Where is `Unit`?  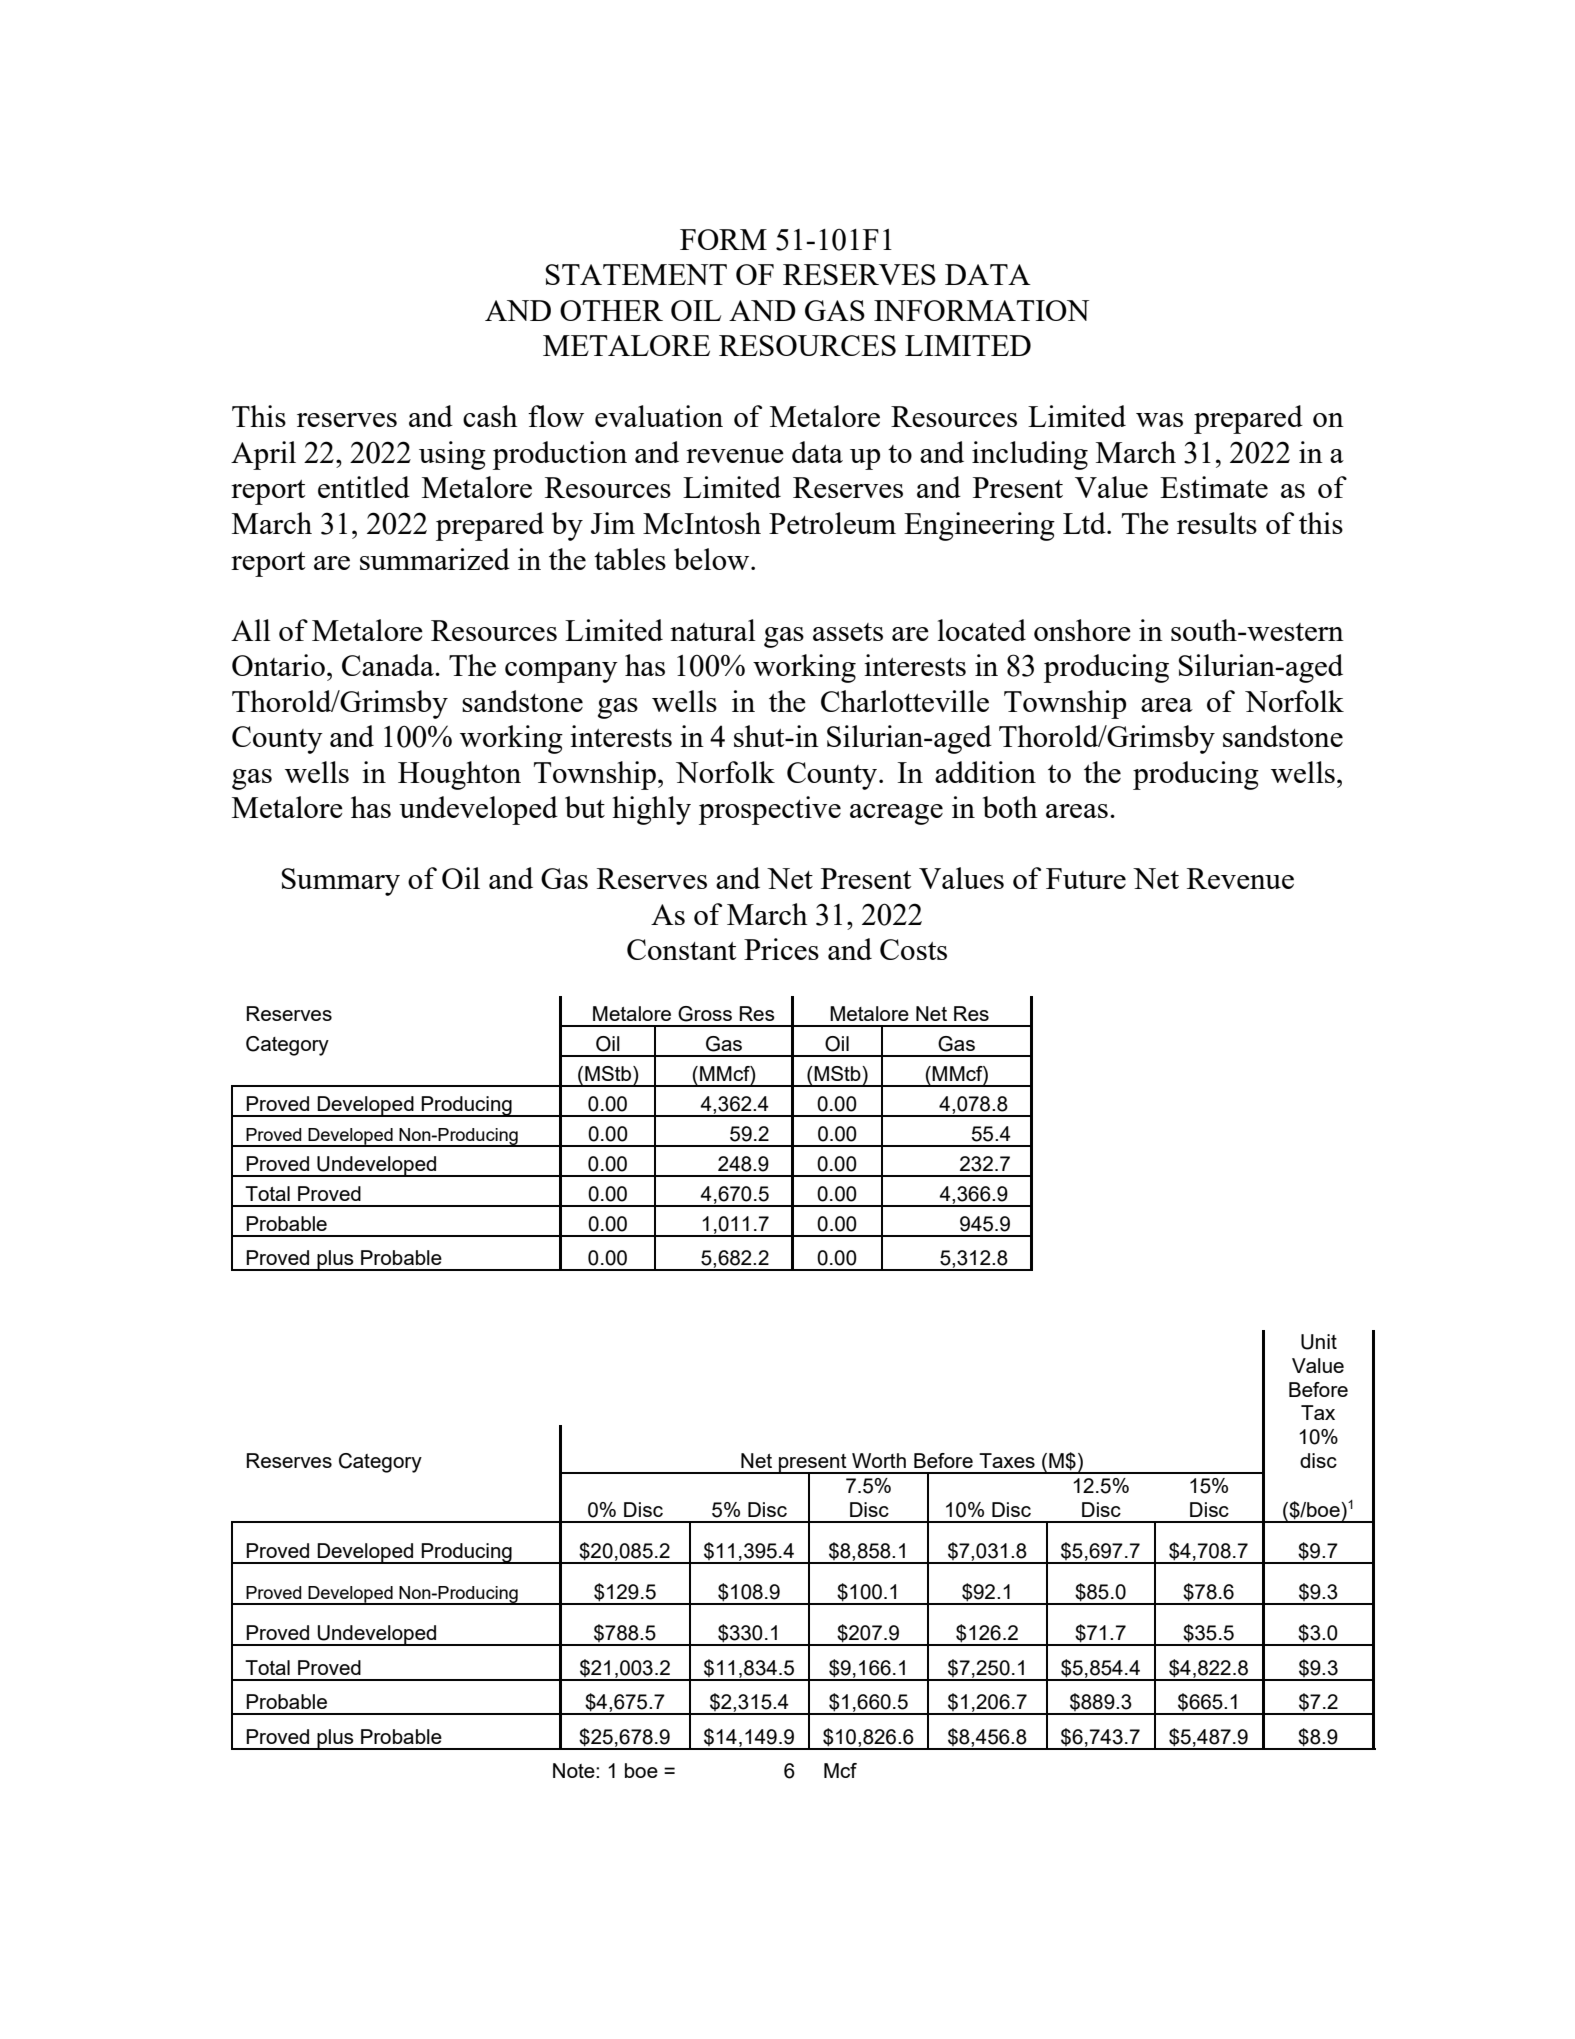
Unit is located at coordinates (1319, 1342).
